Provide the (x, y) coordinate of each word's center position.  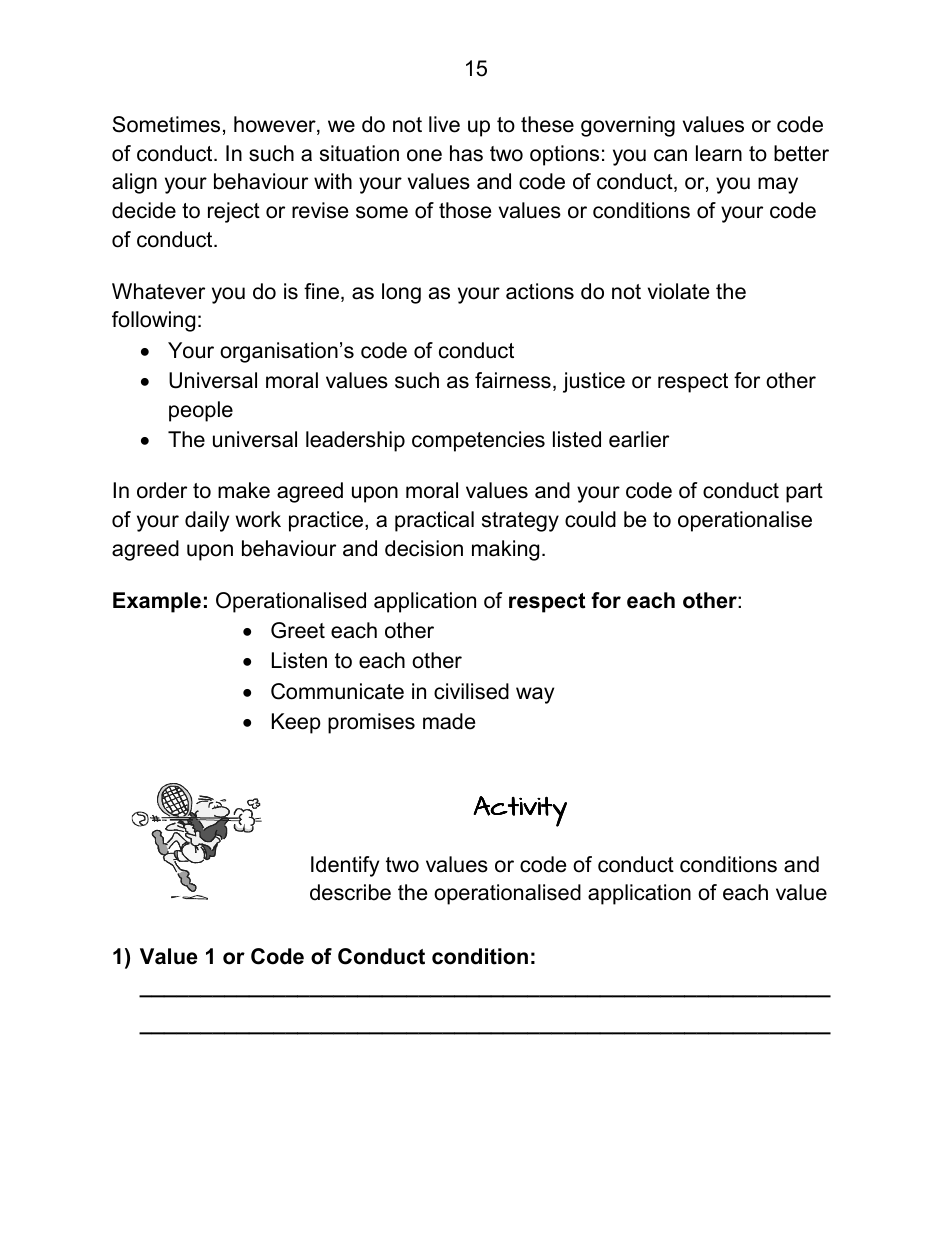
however (276, 125)
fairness (513, 380)
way (535, 695)
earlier (639, 439)
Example (157, 602)
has (466, 153)
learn (719, 153)
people (201, 411)
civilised (471, 691)
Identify (345, 866)
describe (350, 892)
